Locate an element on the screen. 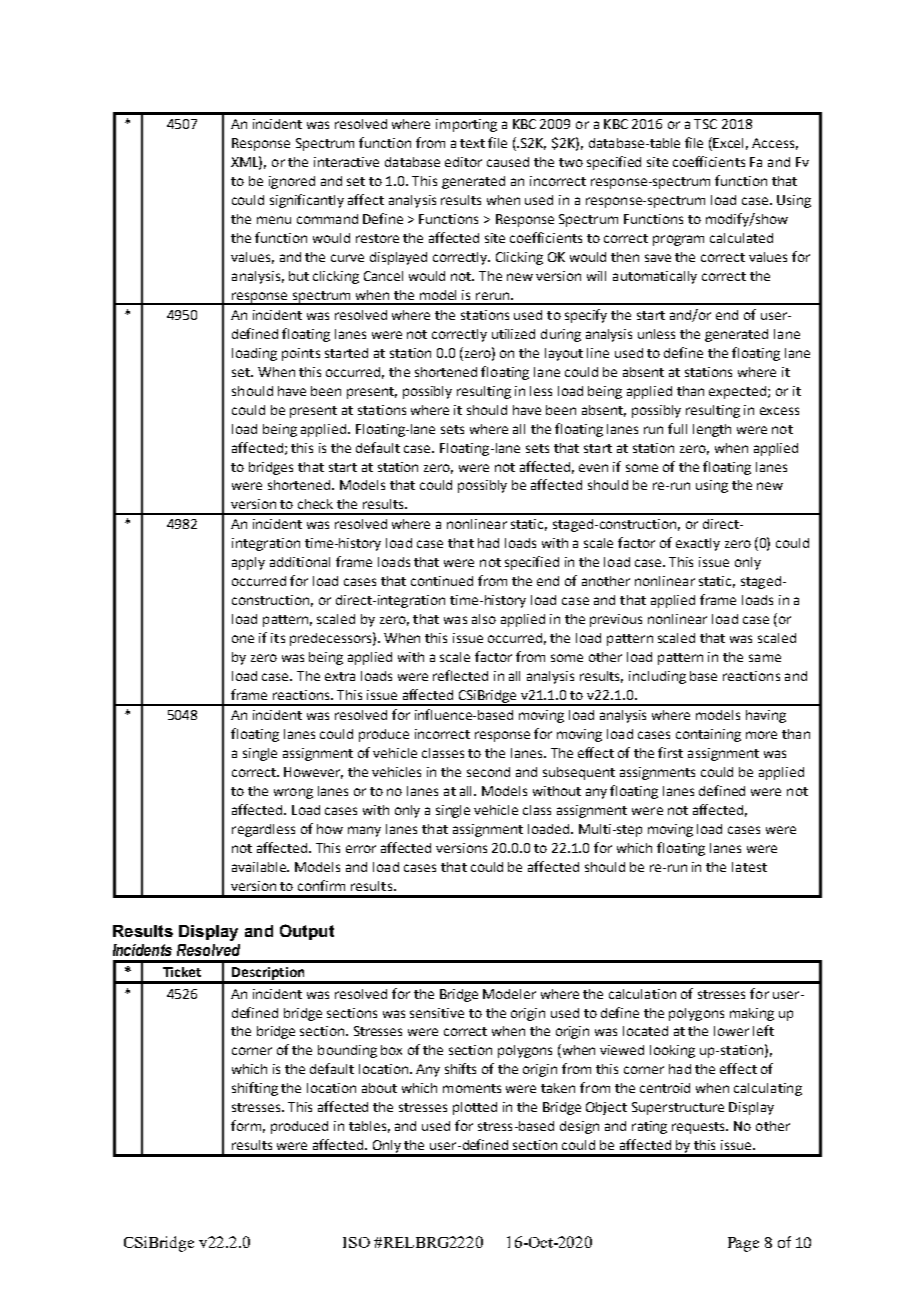  reflected is located at coordinates (460, 675).
